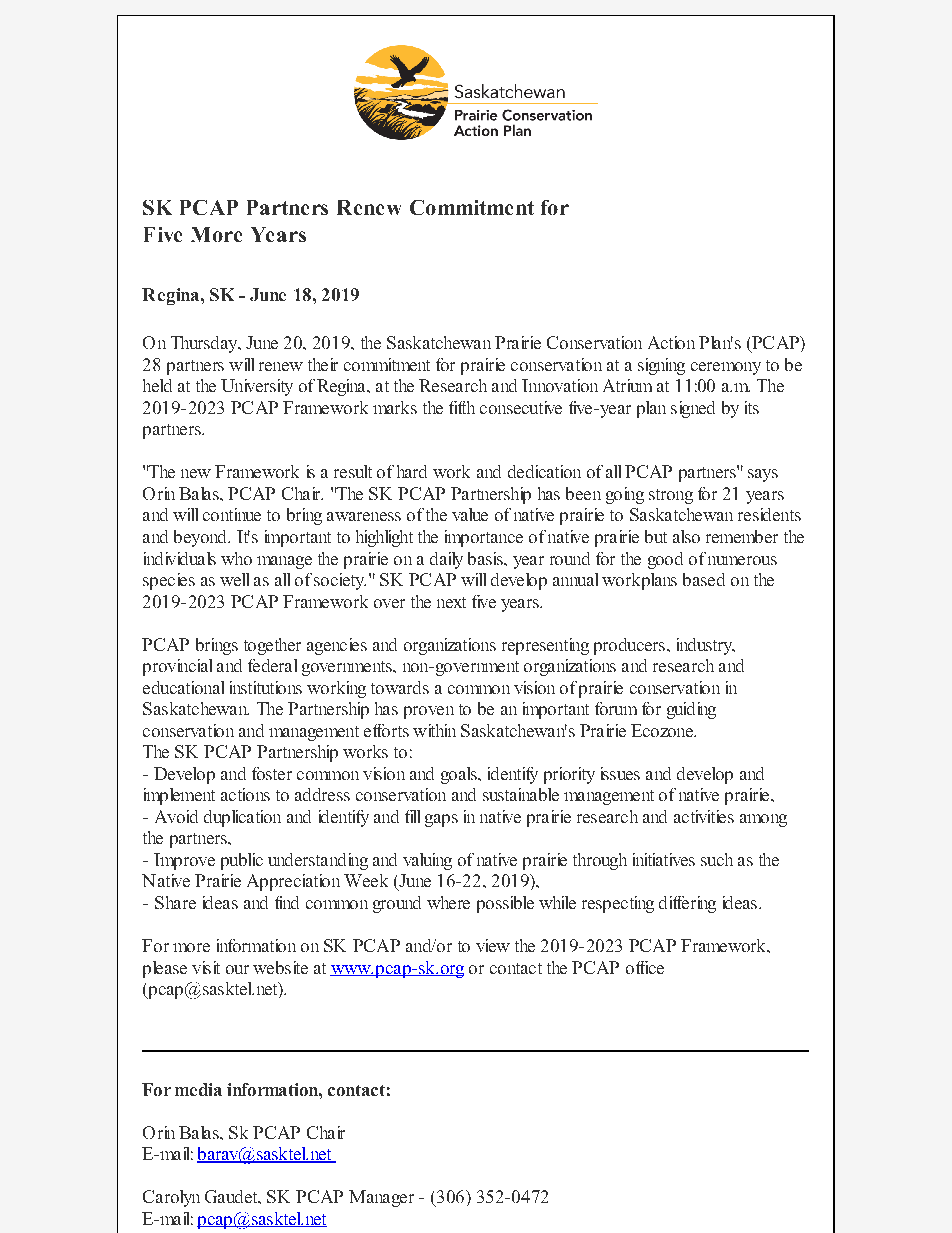 This image has width=952, height=1233. Describe the element at coordinates (198, 1089) in the image. I see `media` at that location.
